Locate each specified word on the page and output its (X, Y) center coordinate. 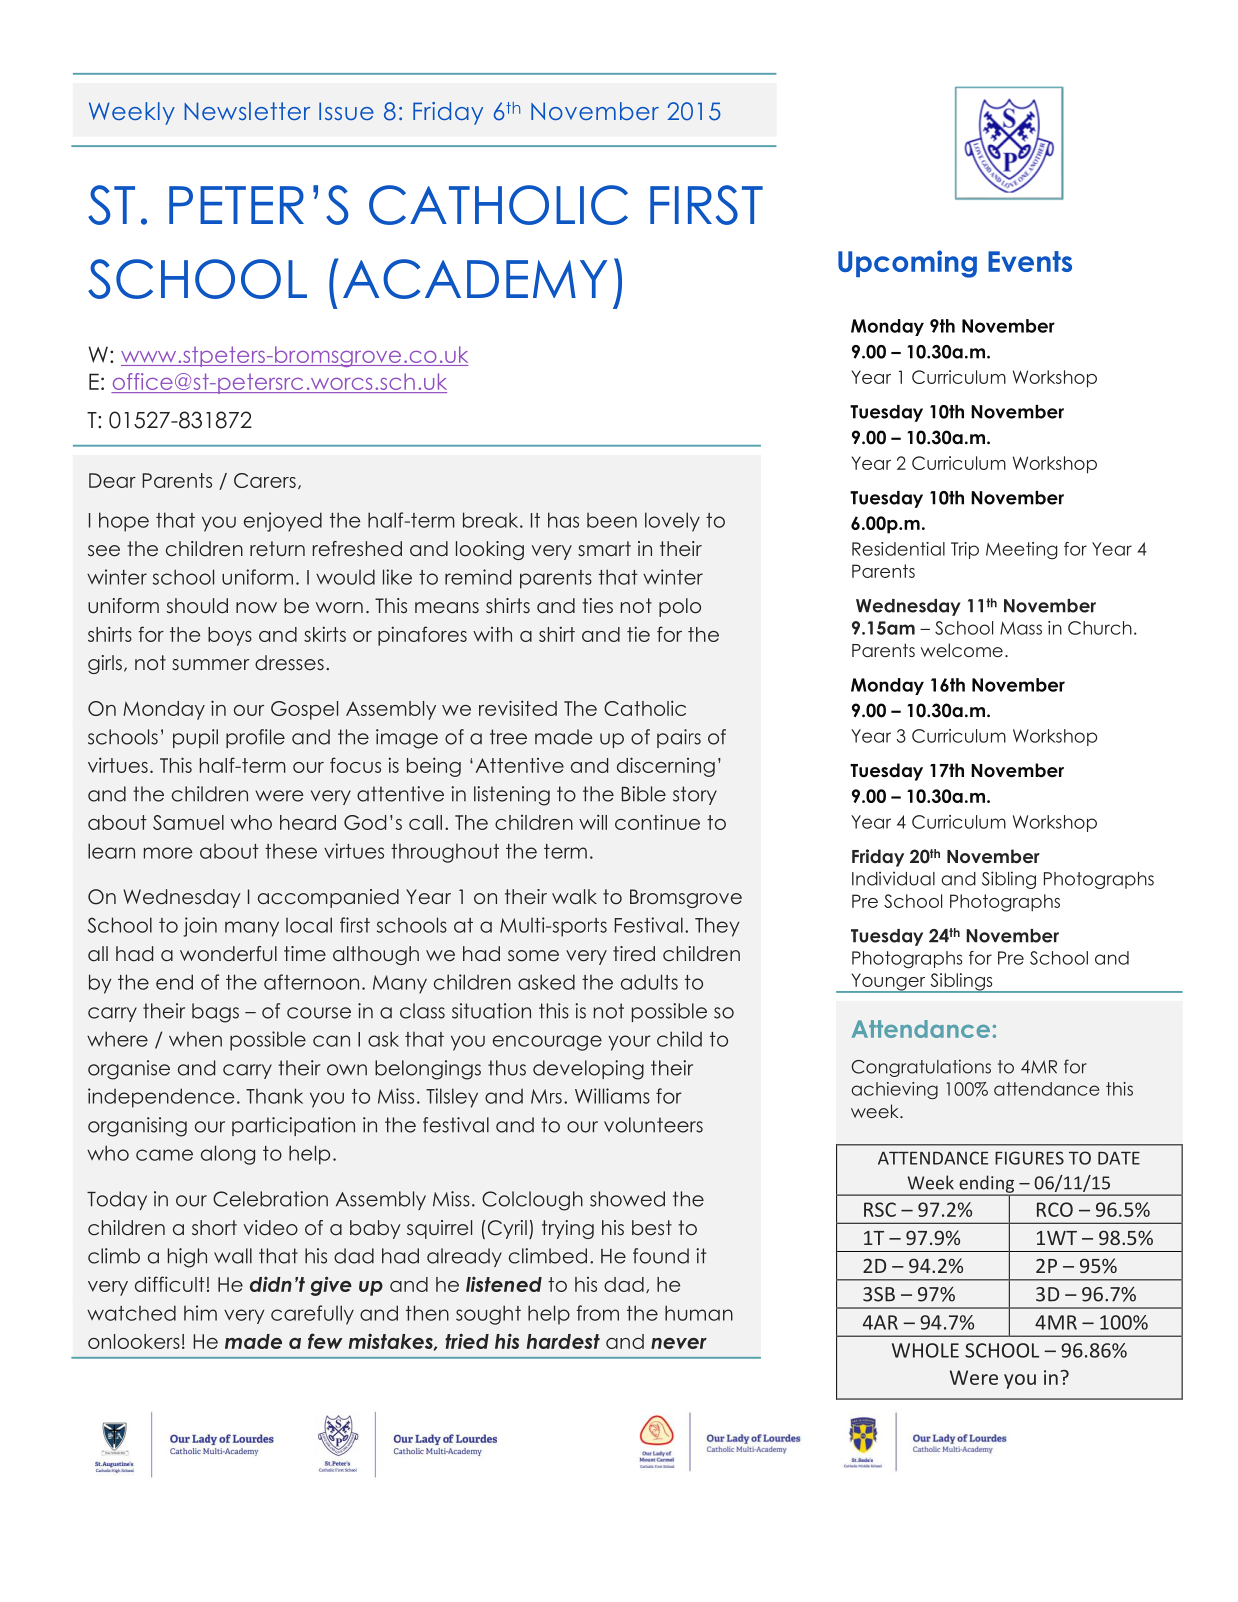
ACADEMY (475, 279)
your (629, 1043)
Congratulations (921, 1068)
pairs (679, 738)
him (200, 1313)
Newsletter (247, 111)
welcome (962, 650)
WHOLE (925, 1350)
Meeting (1021, 551)
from (598, 1313)
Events (1030, 261)
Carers (265, 480)
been (612, 520)
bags (215, 1013)
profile (255, 738)
